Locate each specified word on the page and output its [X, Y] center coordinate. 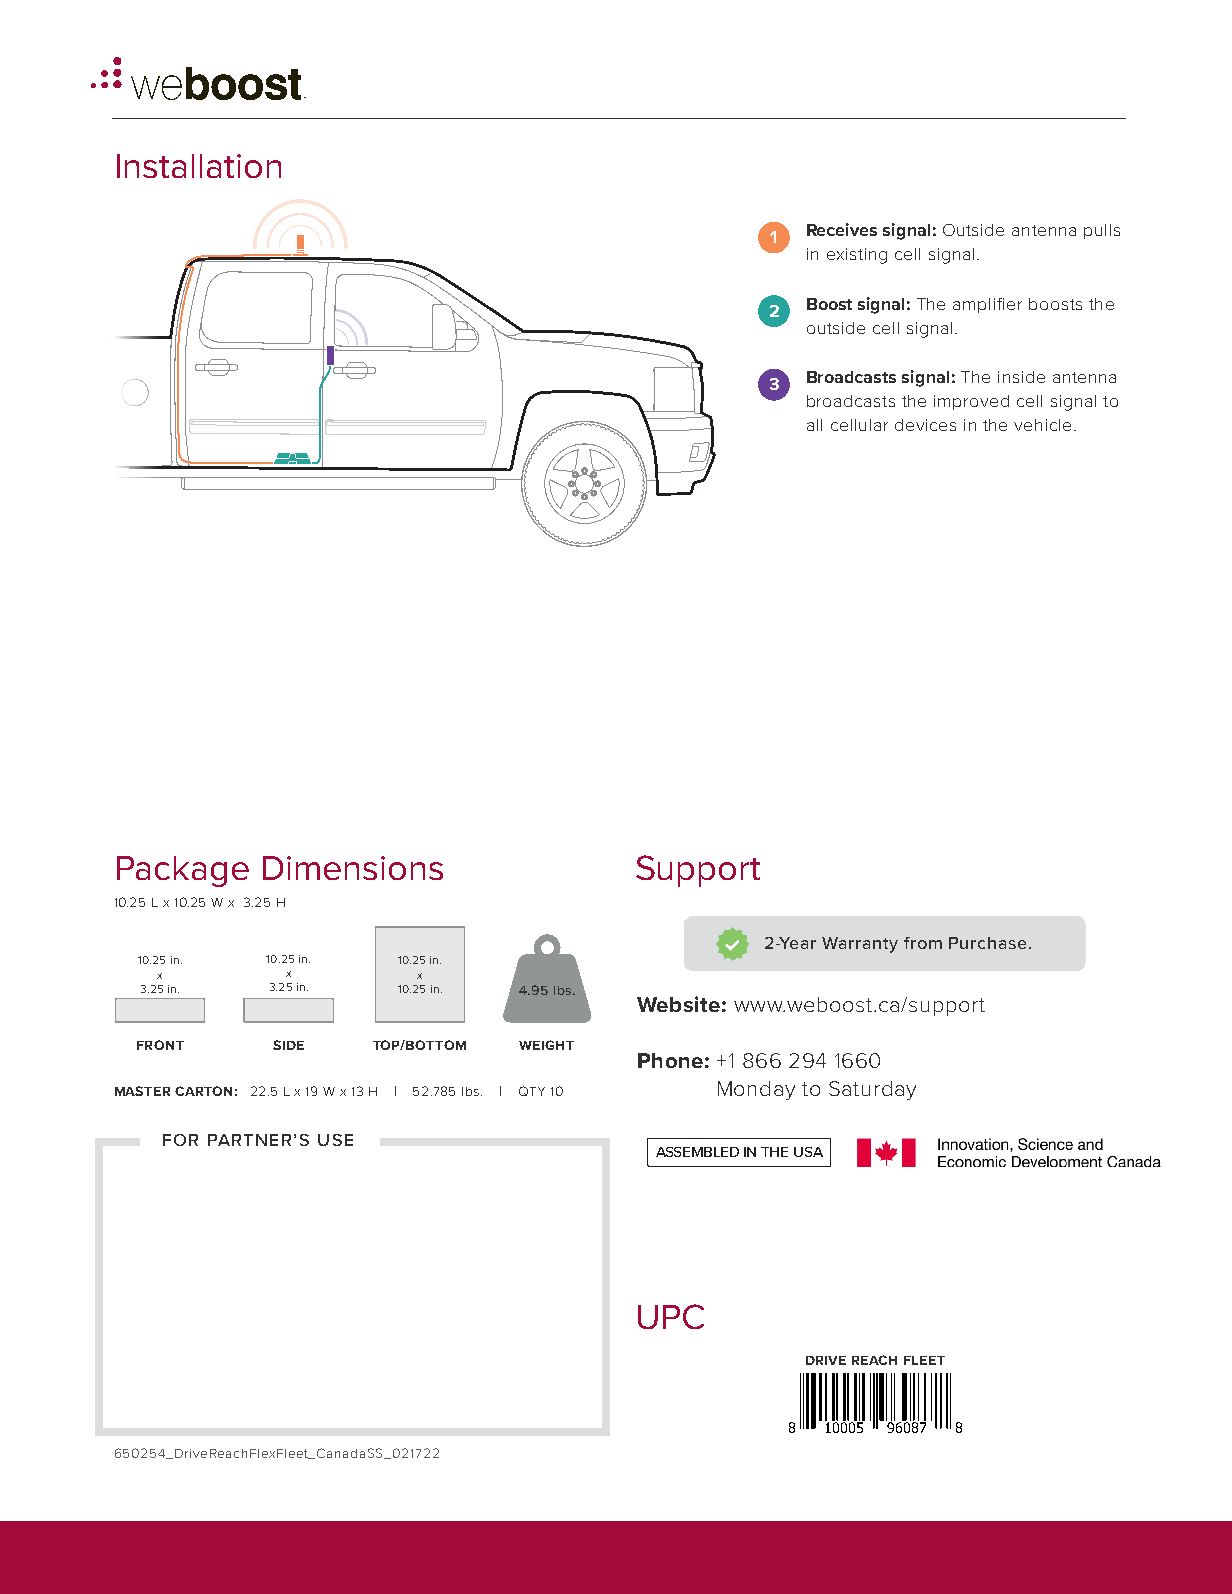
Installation [199, 166]
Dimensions [353, 868]
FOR [180, 1140]
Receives [842, 229]
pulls [1102, 231]
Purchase [987, 943]
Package [183, 871]
